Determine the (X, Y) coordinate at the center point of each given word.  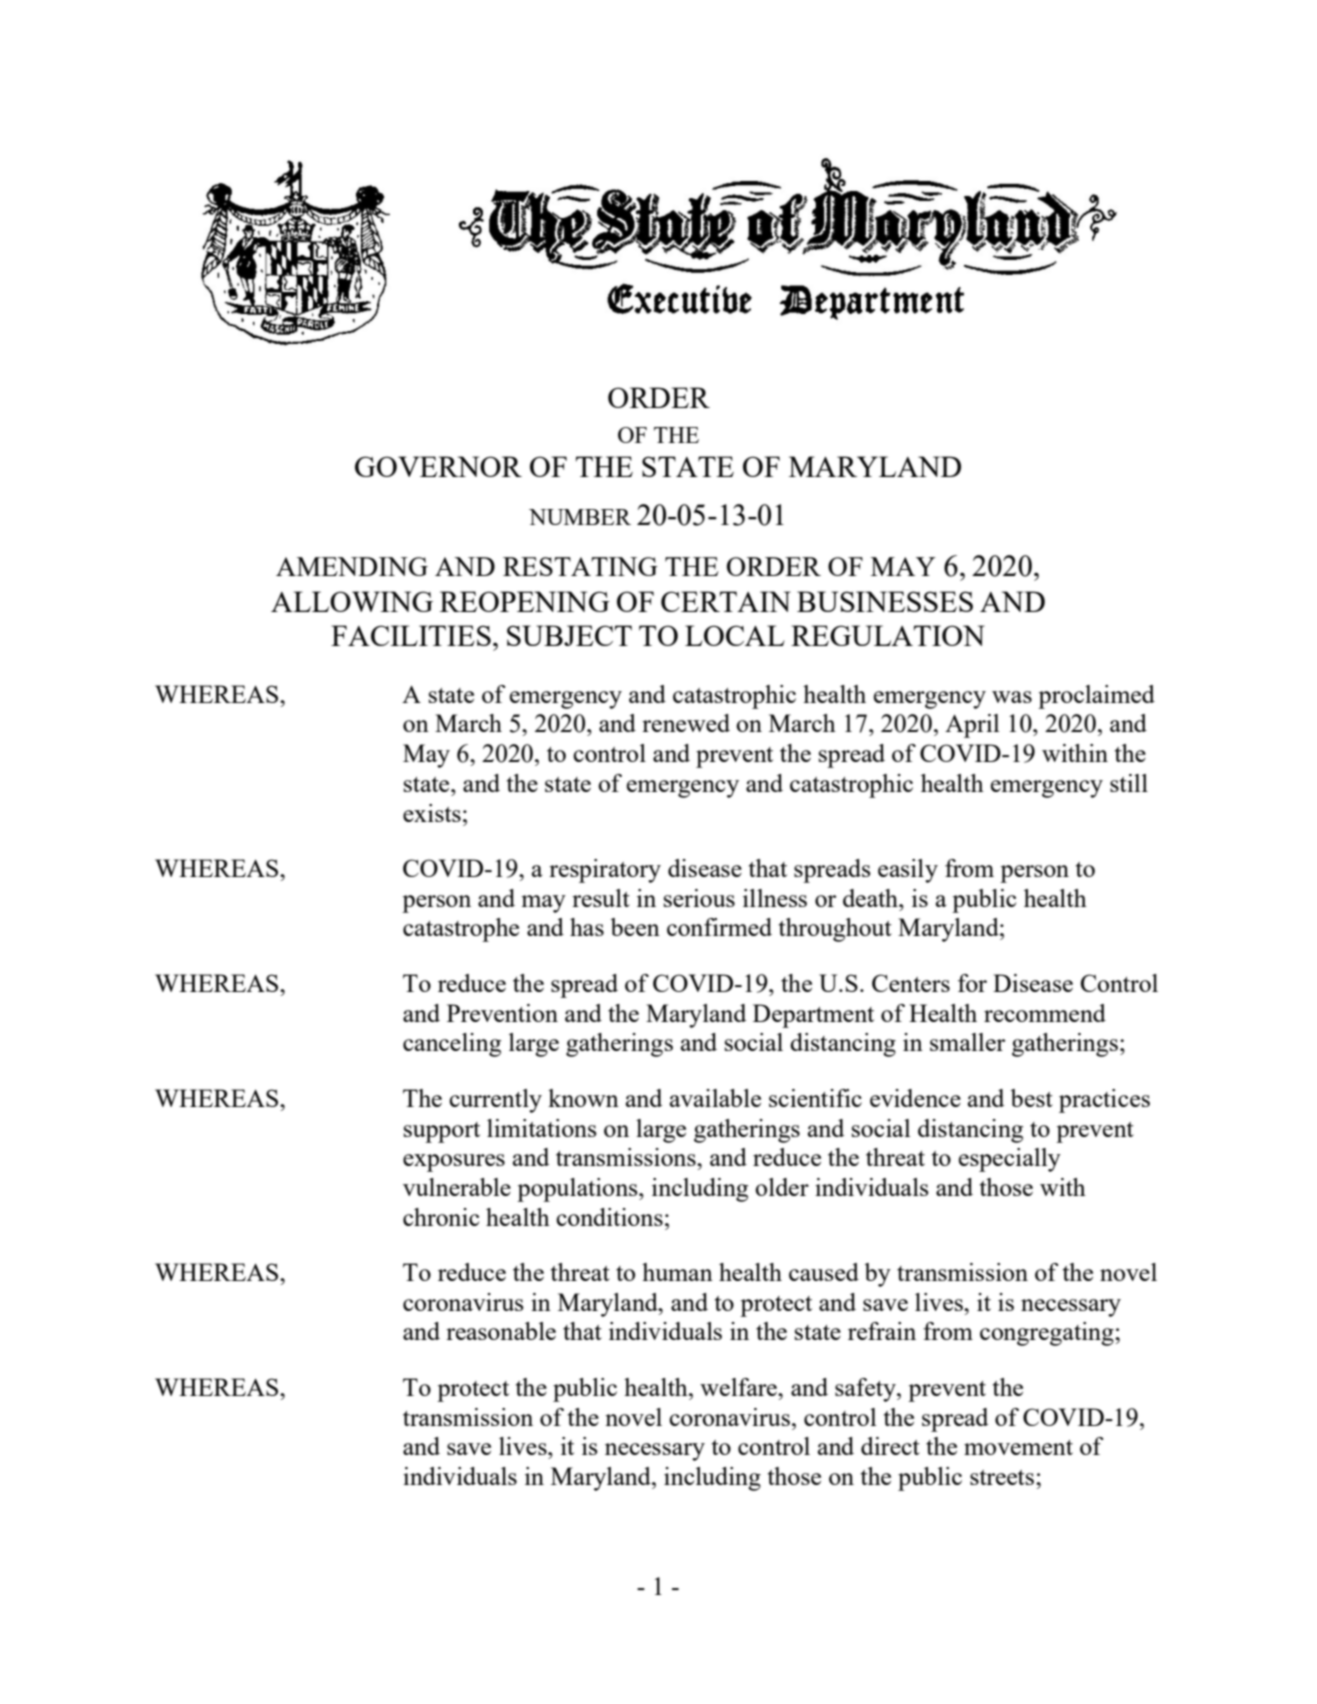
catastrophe (461, 930)
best (1031, 1098)
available (715, 1098)
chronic (441, 1217)
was (1012, 697)
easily (908, 871)
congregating (1048, 1334)
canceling (452, 1045)
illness (775, 898)
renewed (686, 723)
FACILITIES (411, 635)
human (677, 1272)
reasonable (501, 1331)
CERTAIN (726, 601)
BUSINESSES (885, 601)
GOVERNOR (438, 466)
